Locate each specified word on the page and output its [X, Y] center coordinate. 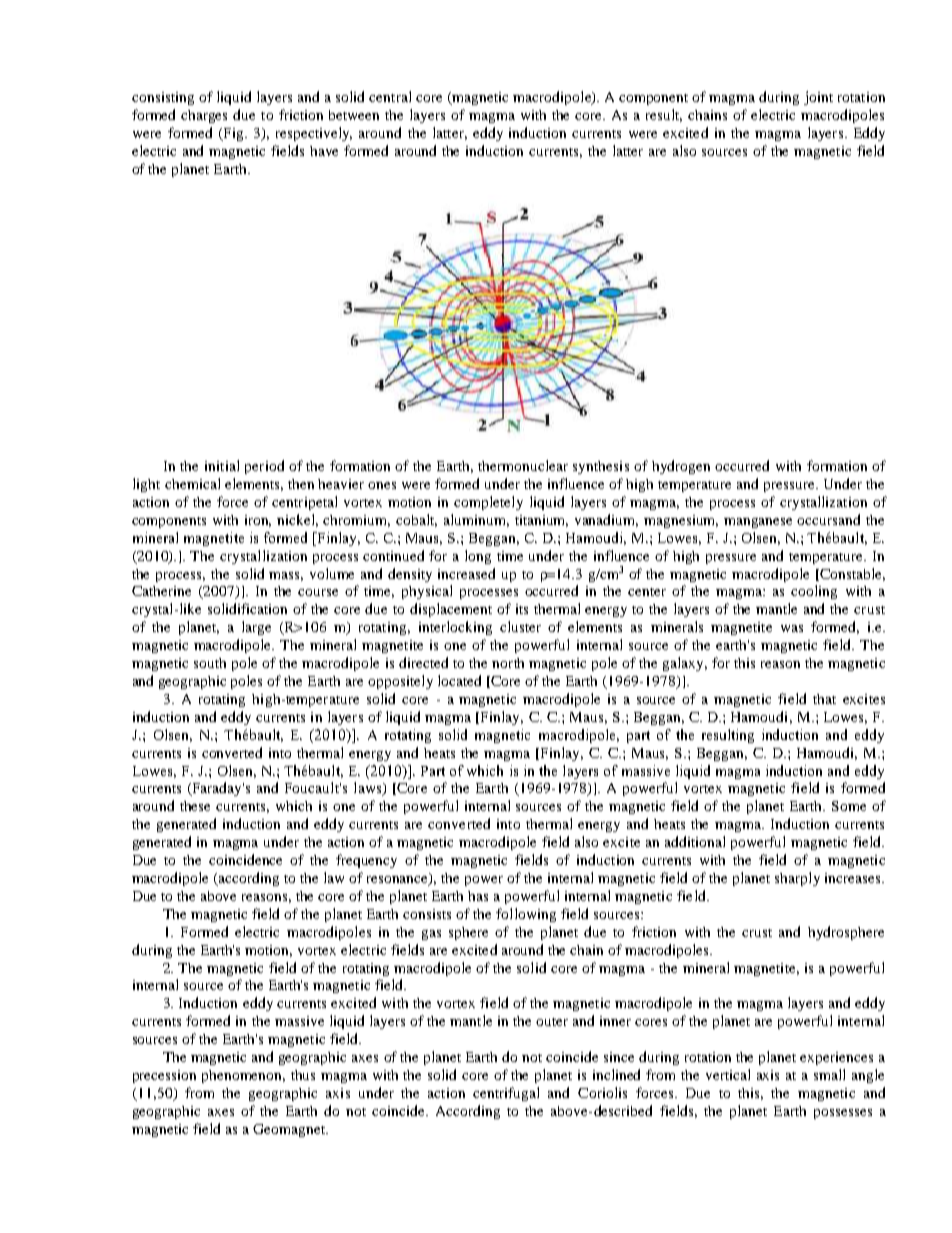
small [829, 1074]
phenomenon [243, 1076]
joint [818, 98]
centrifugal [506, 1094]
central [390, 96]
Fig [233, 134]
